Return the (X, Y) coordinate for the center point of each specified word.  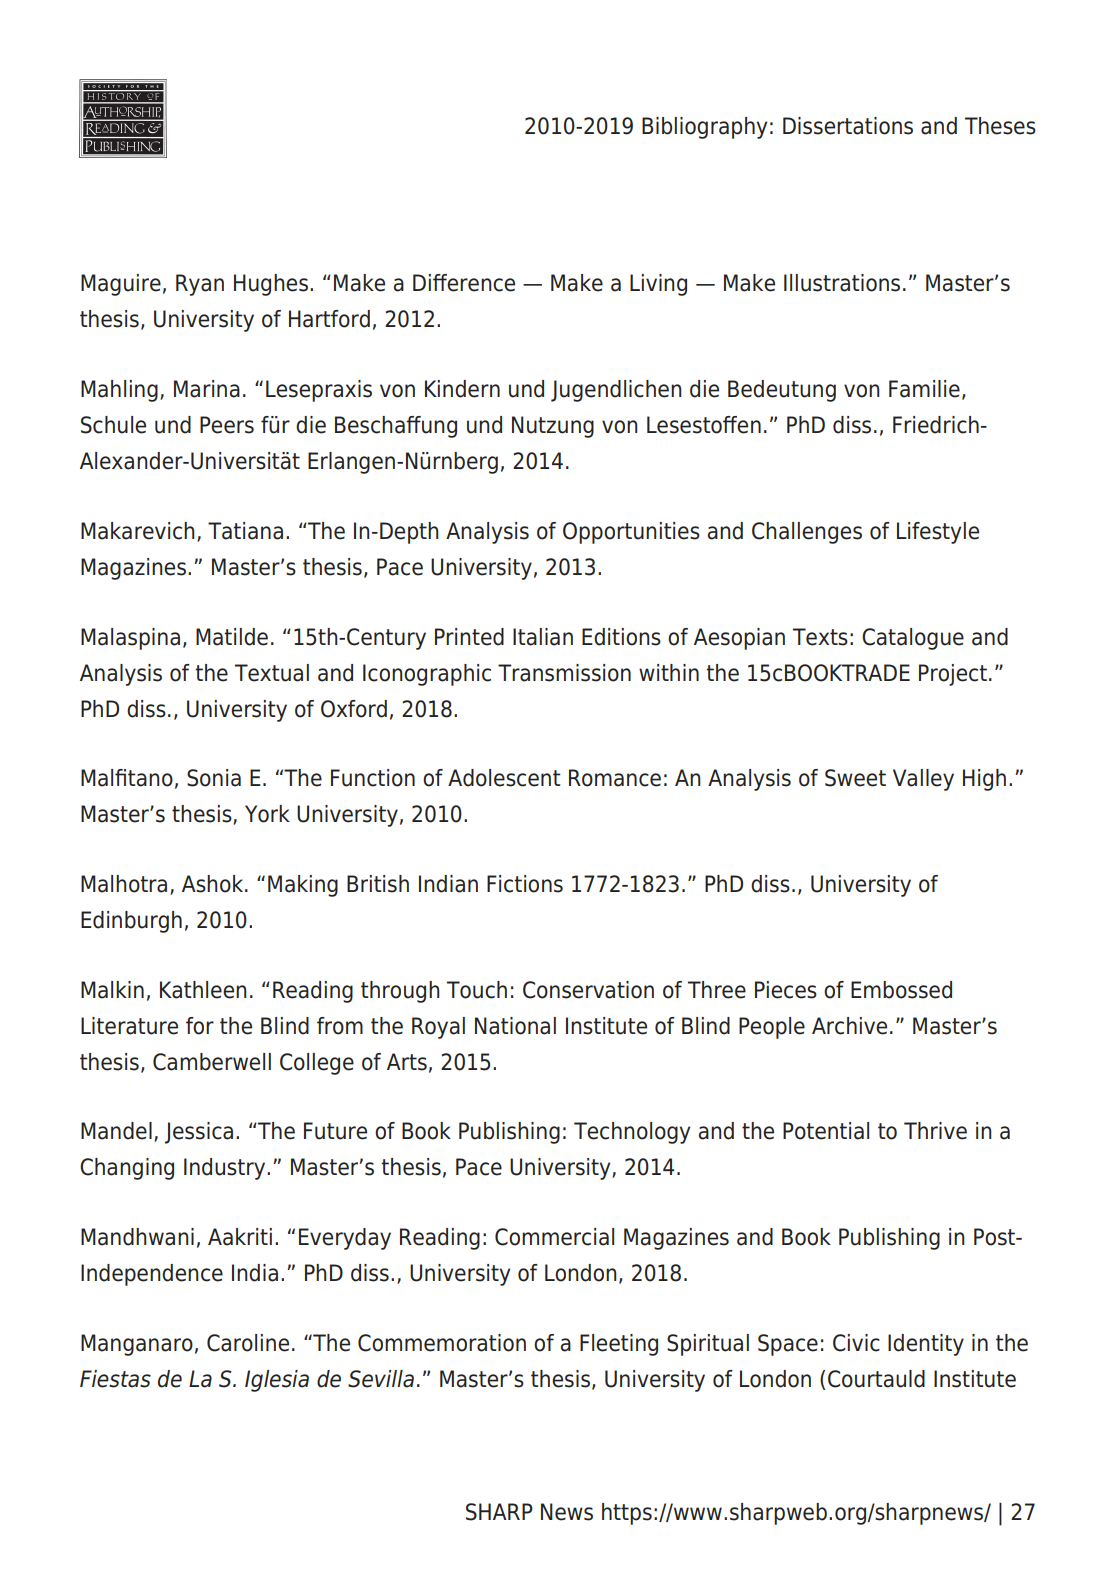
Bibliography (704, 128)
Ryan (200, 285)
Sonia (214, 778)
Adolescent (504, 778)
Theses (1000, 126)
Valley (923, 780)
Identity (926, 1345)
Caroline (248, 1343)
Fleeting (619, 1345)
